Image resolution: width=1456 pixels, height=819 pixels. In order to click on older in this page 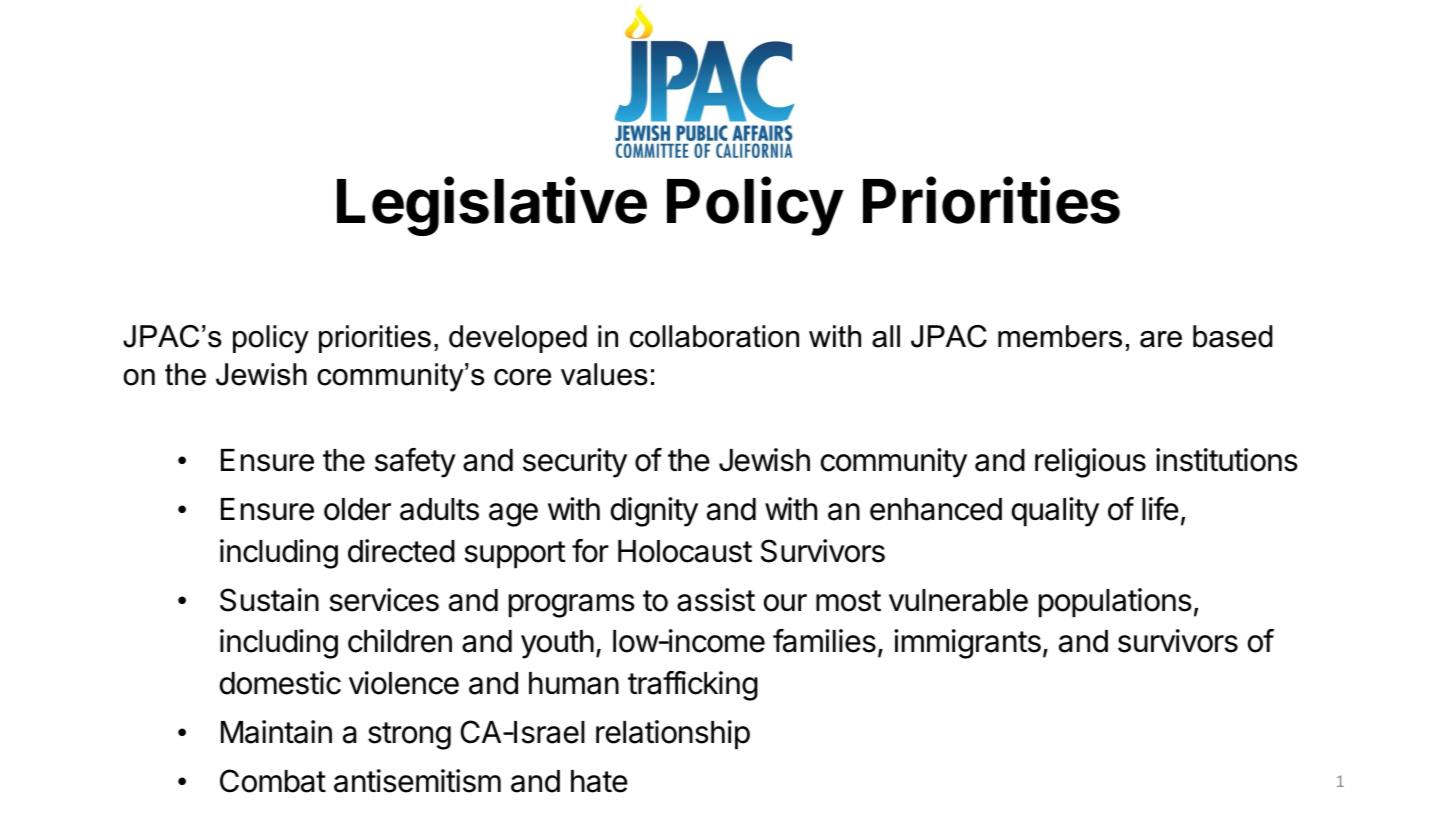, I will do `click(357, 509)`.
